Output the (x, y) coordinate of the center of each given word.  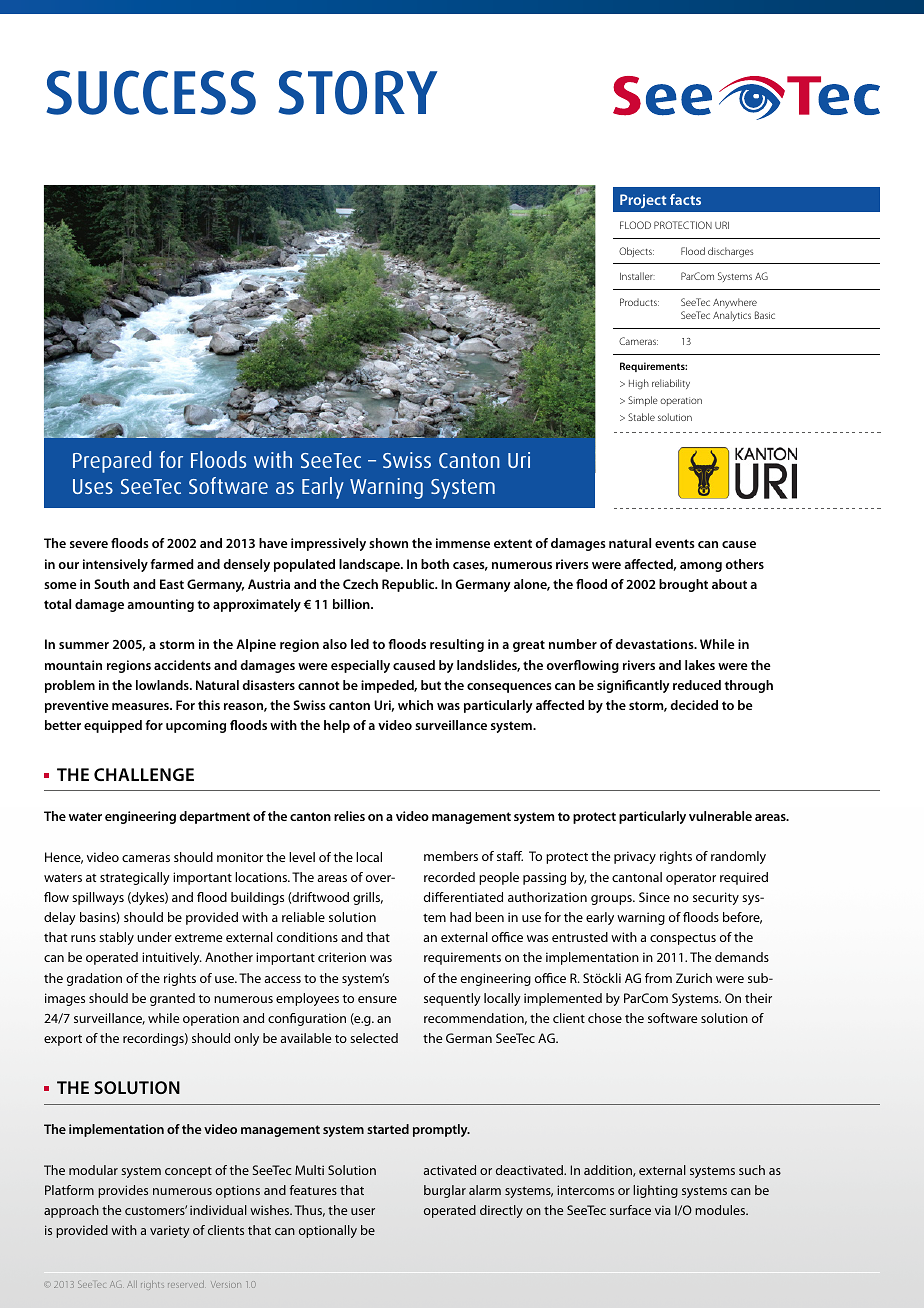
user (363, 1211)
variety (170, 1231)
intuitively (172, 958)
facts (685, 199)
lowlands (163, 685)
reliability (671, 384)
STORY (357, 92)
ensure (377, 999)
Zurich (694, 978)
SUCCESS (151, 92)
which (415, 705)
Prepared (112, 462)
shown (388, 543)
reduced (697, 685)
